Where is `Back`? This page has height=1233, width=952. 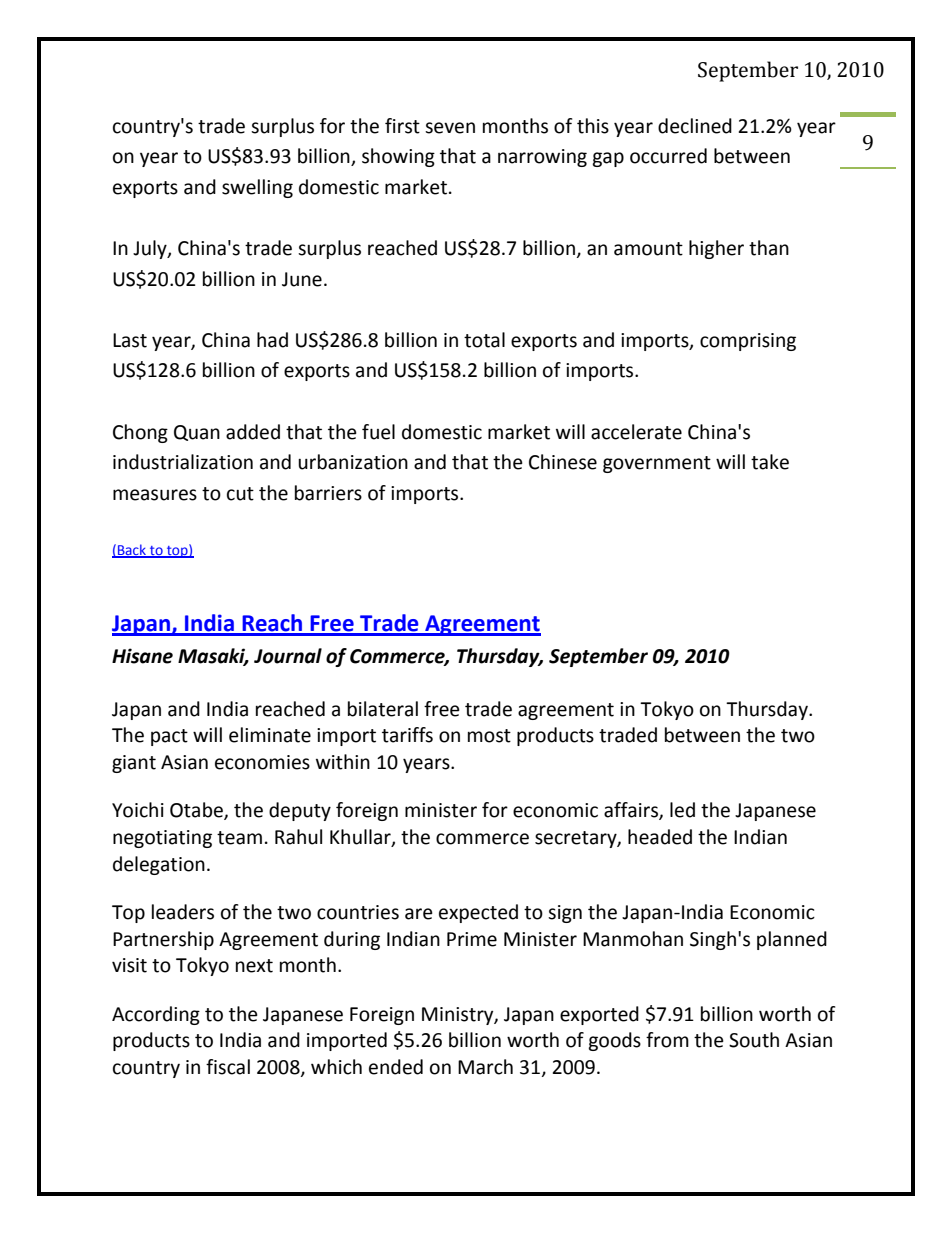 Back is located at coordinates (132, 551).
